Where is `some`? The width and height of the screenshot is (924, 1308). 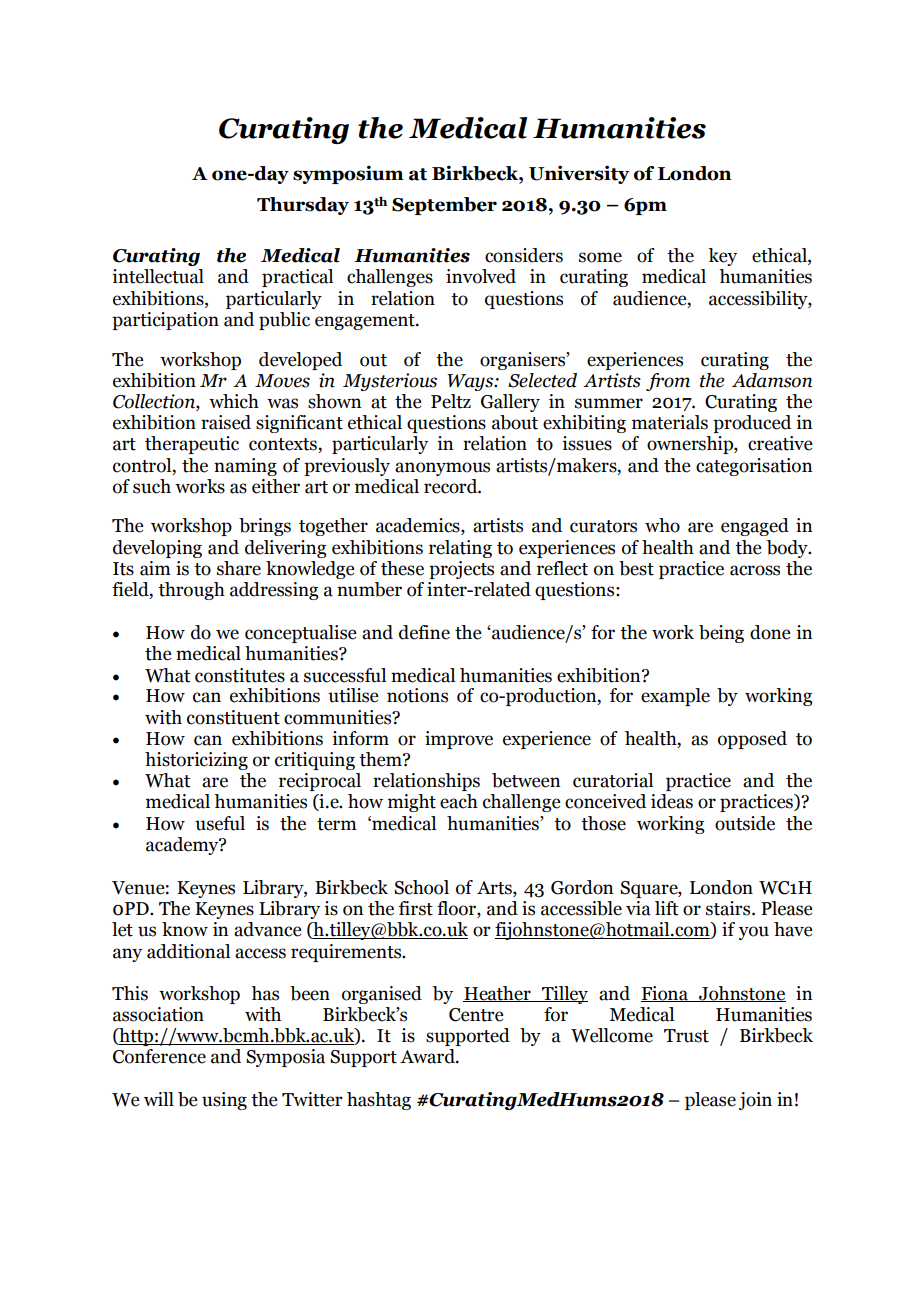
some is located at coordinates (600, 257).
